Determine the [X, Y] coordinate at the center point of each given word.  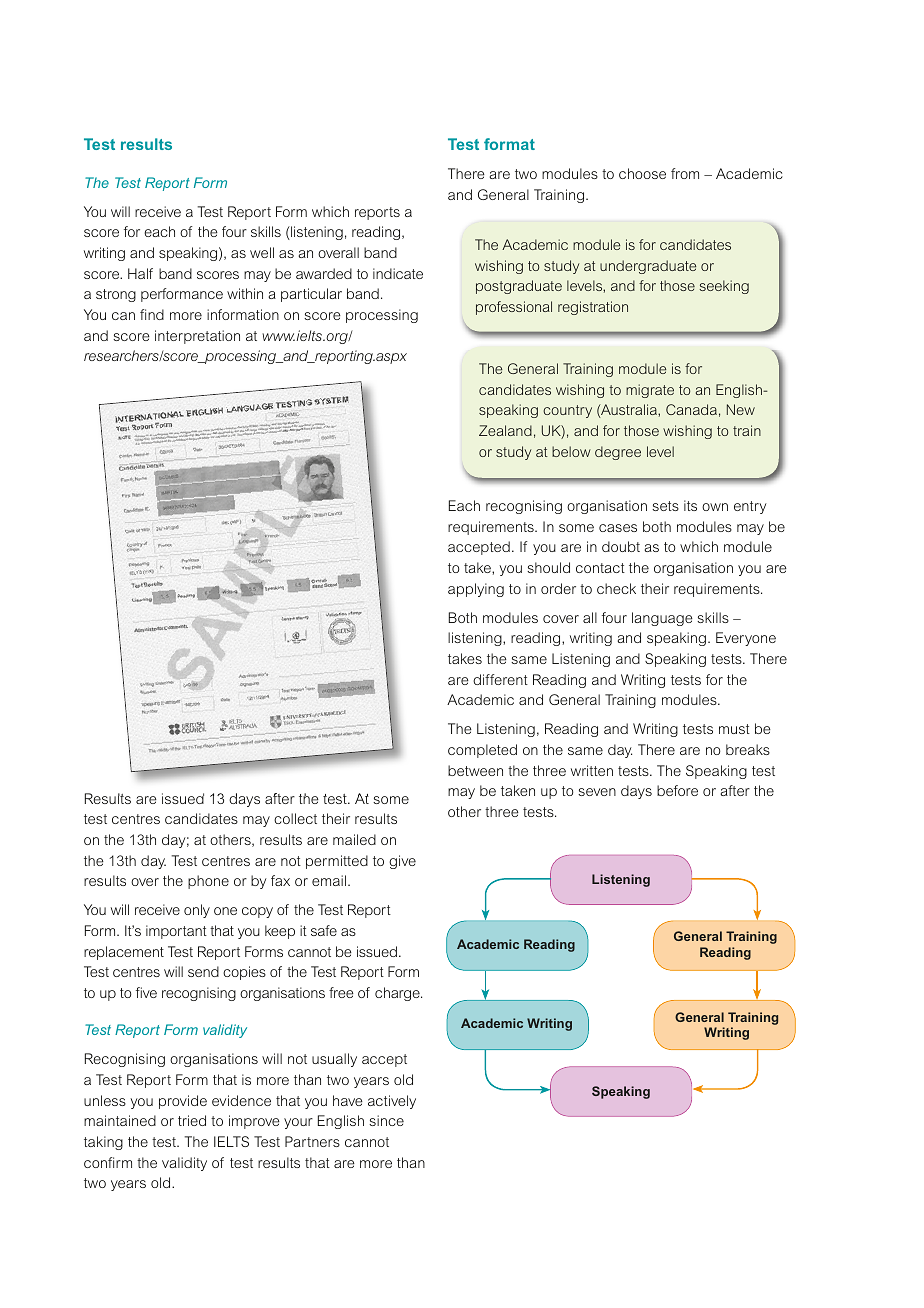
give [402, 862]
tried [192, 1120]
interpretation [197, 337]
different [500, 679]
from [685, 173]
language [662, 619]
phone [208, 882]
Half [140, 273]
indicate [398, 273]
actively [392, 1102]
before [677, 790]
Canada [691, 409]
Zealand [505, 430]
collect [295, 818]
